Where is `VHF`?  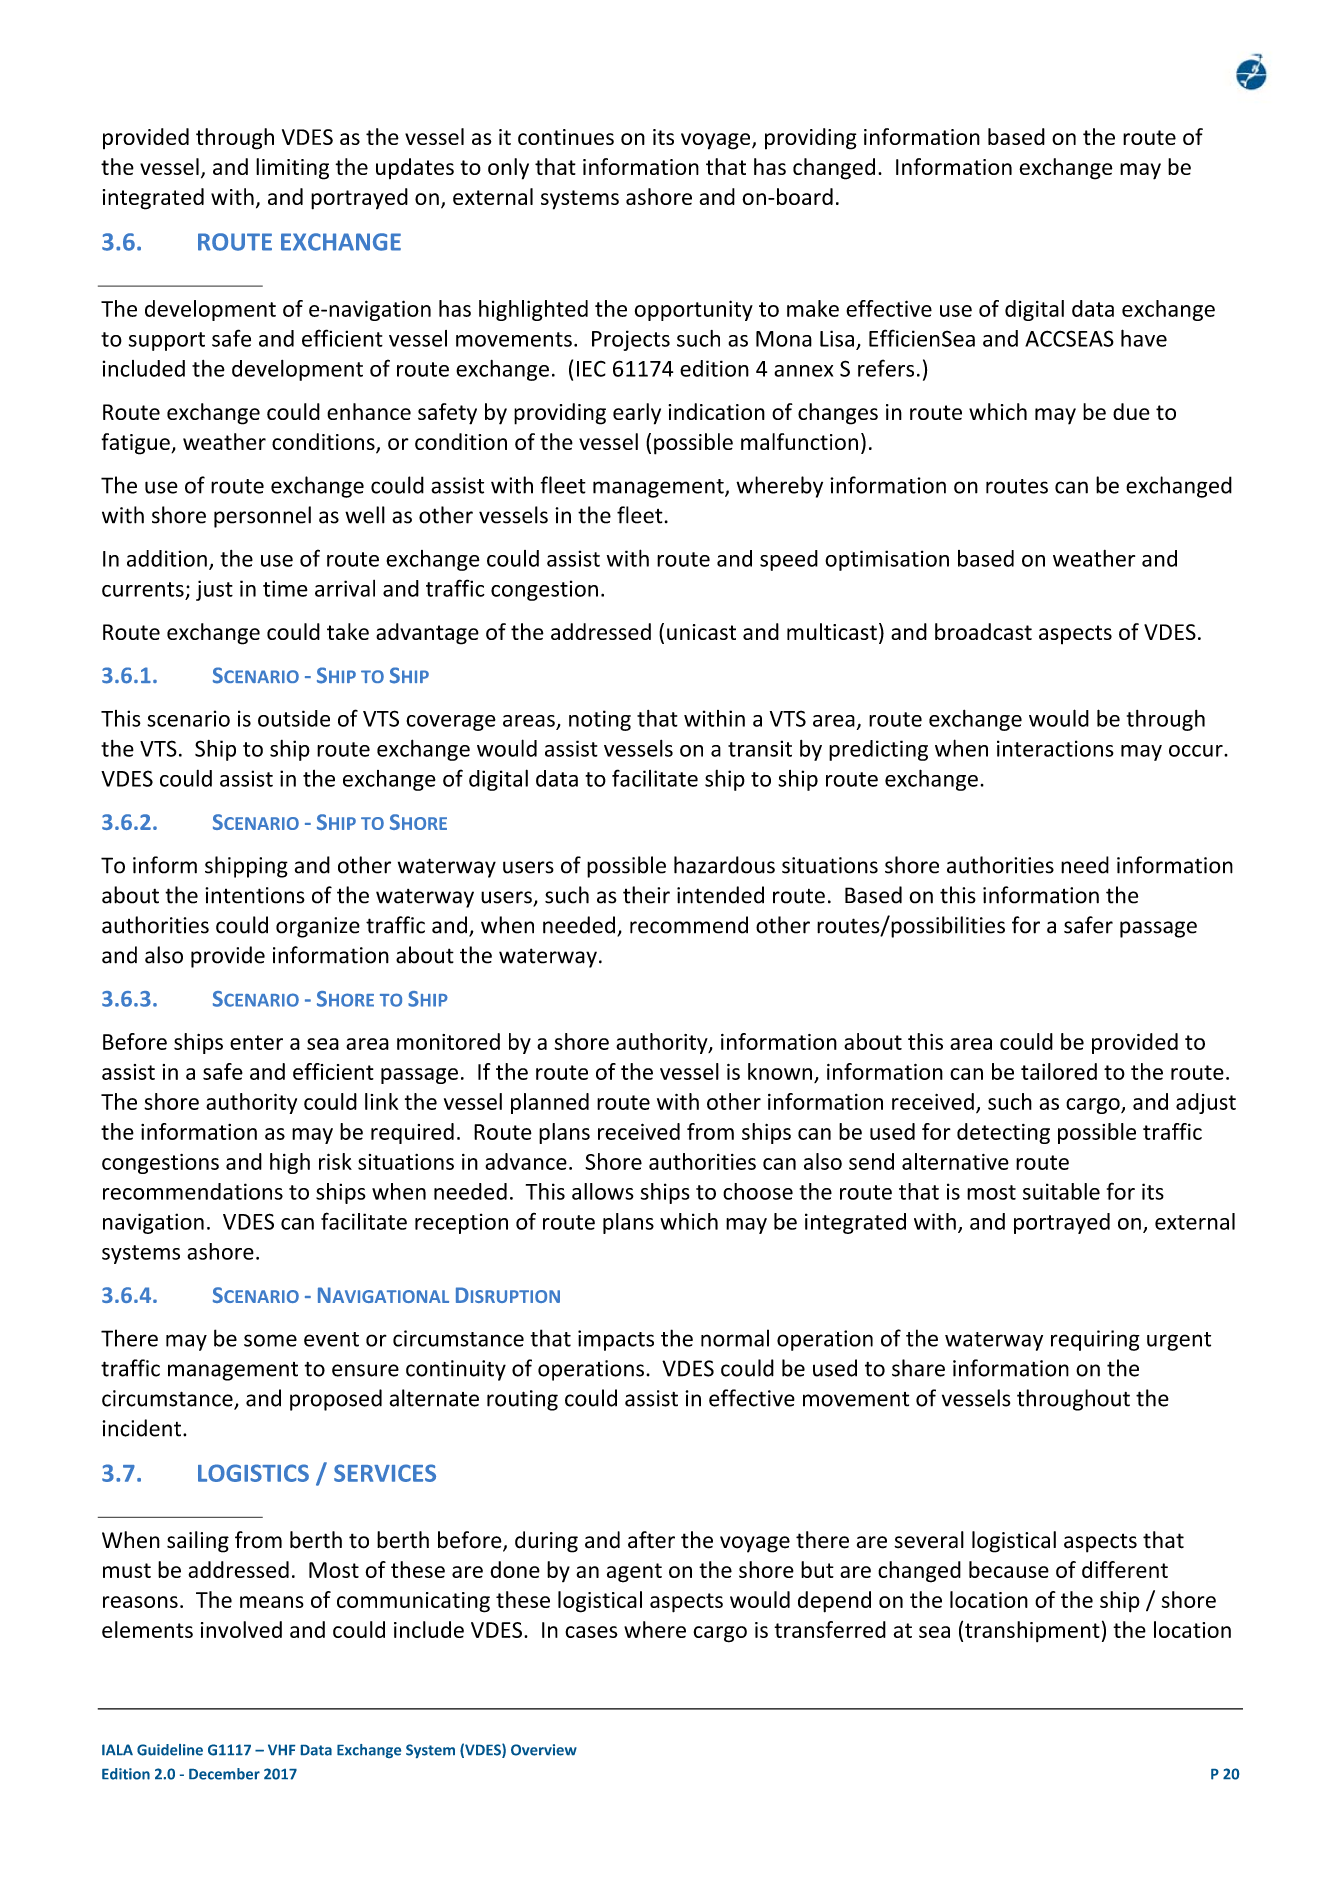 VHF is located at coordinates (281, 1749).
